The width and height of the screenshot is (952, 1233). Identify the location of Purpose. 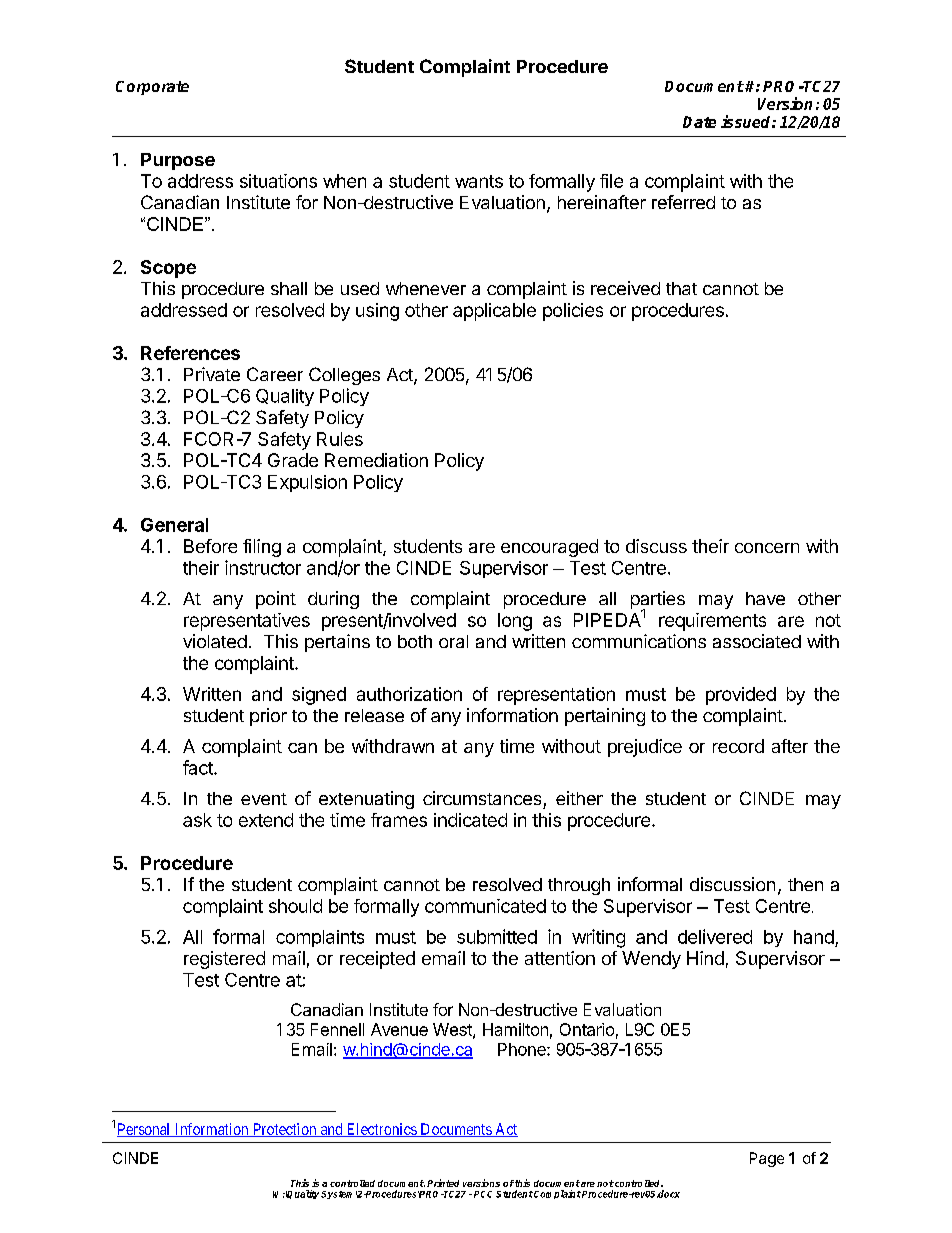
(178, 161).
